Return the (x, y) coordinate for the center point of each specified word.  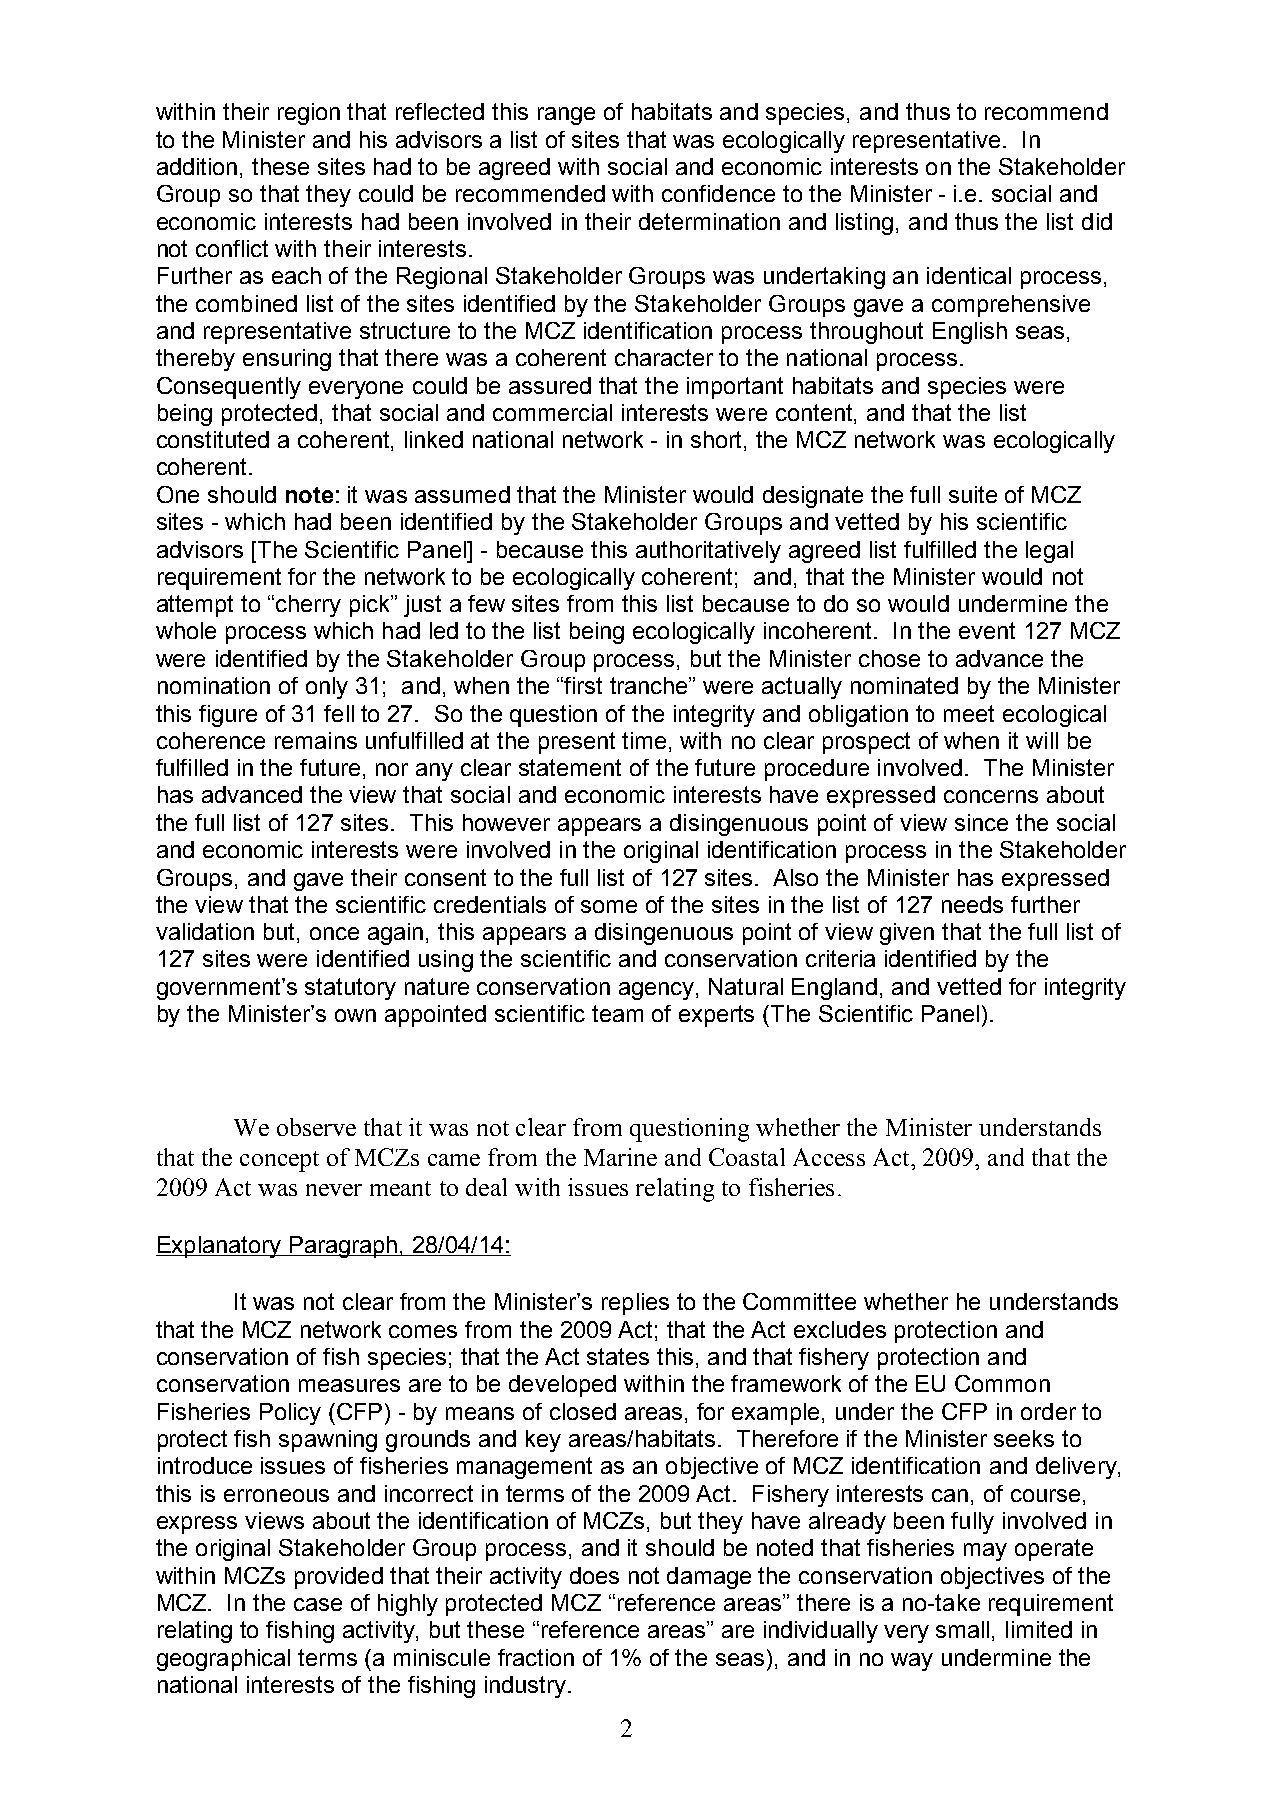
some (609, 906)
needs (972, 904)
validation (205, 931)
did (1097, 221)
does (594, 1575)
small (962, 1629)
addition (197, 166)
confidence (718, 193)
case (318, 1604)
